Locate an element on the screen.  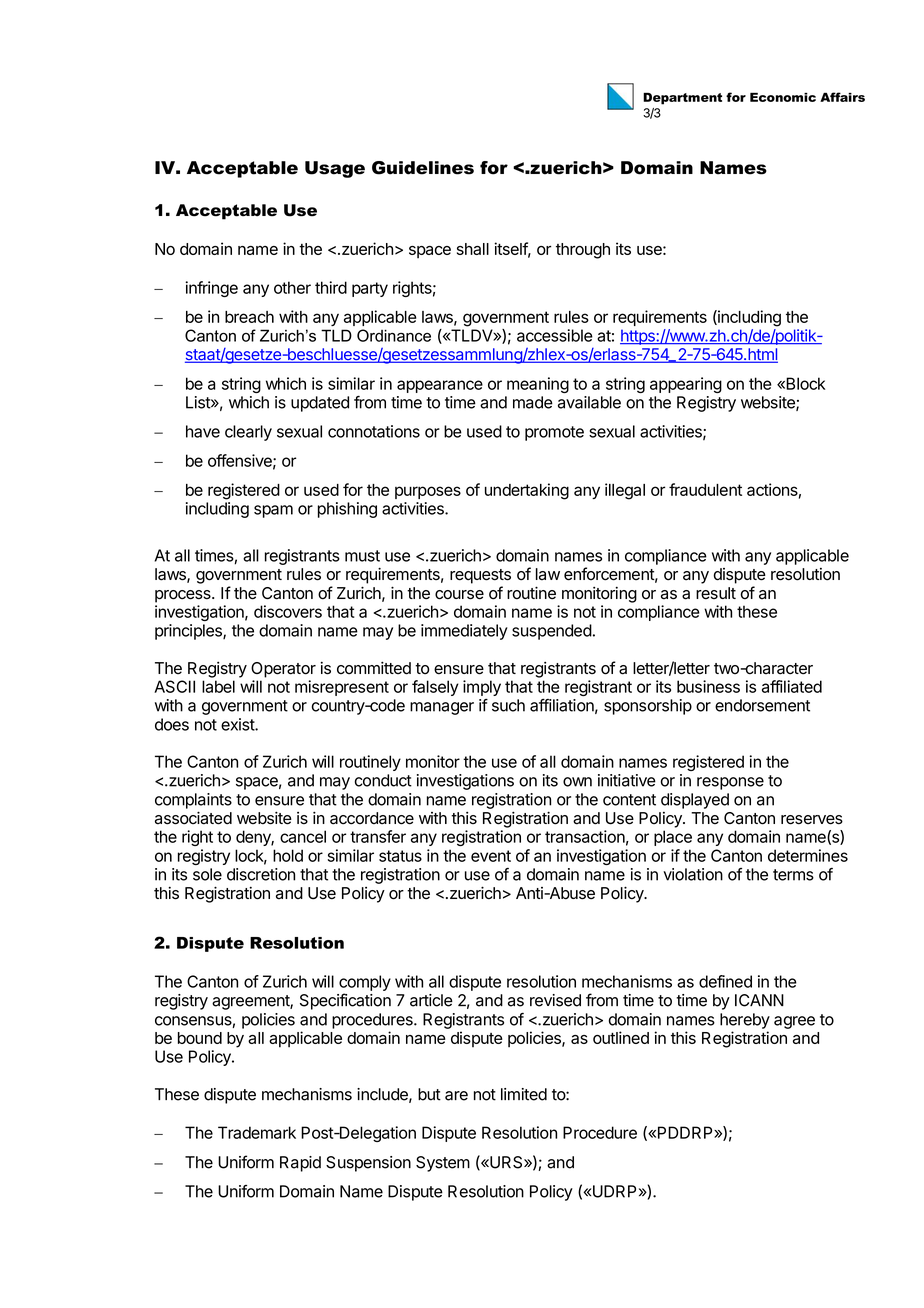
Trademark is located at coordinates (257, 1132).
